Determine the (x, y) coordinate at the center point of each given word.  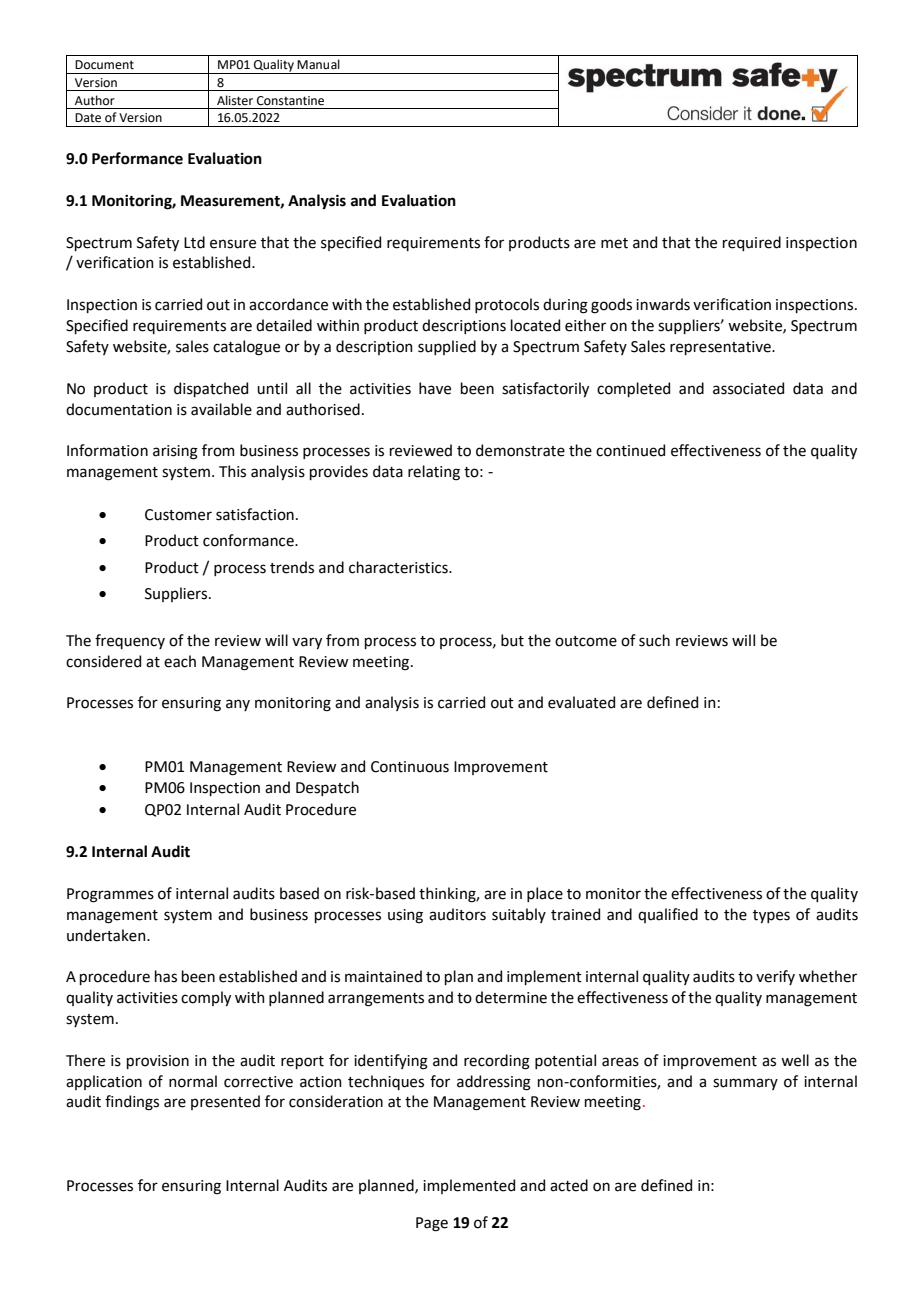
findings (132, 1103)
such (654, 640)
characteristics (399, 567)
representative (721, 348)
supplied (447, 347)
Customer (178, 515)
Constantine (290, 101)
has (166, 976)
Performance (137, 158)
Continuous (410, 767)
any (238, 705)
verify (775, 977)
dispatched (211, 389)
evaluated (581, 702)
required (752, 243)
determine (511, 997)
